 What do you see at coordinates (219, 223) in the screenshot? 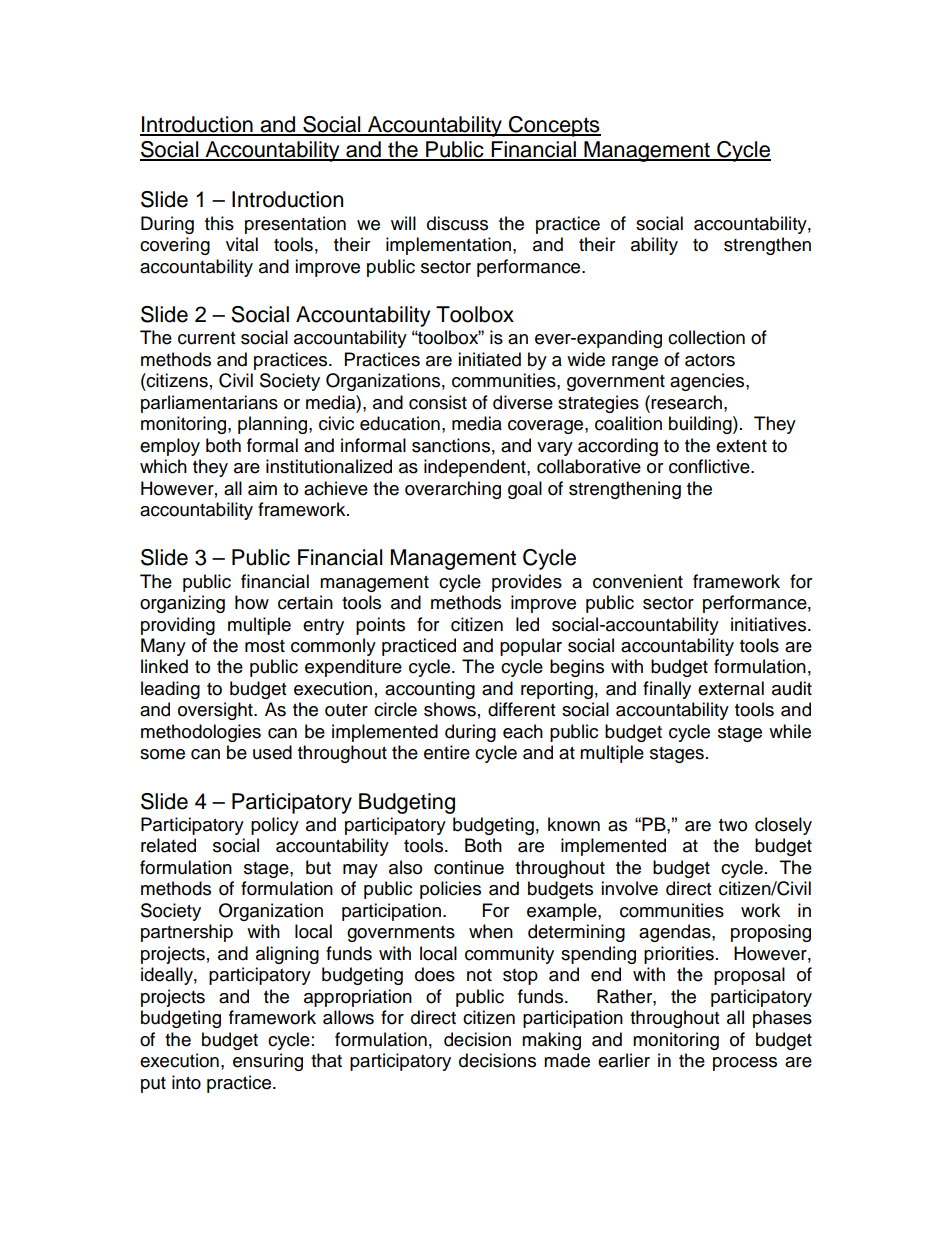
I see `this` at bounding box center [219, 223].
